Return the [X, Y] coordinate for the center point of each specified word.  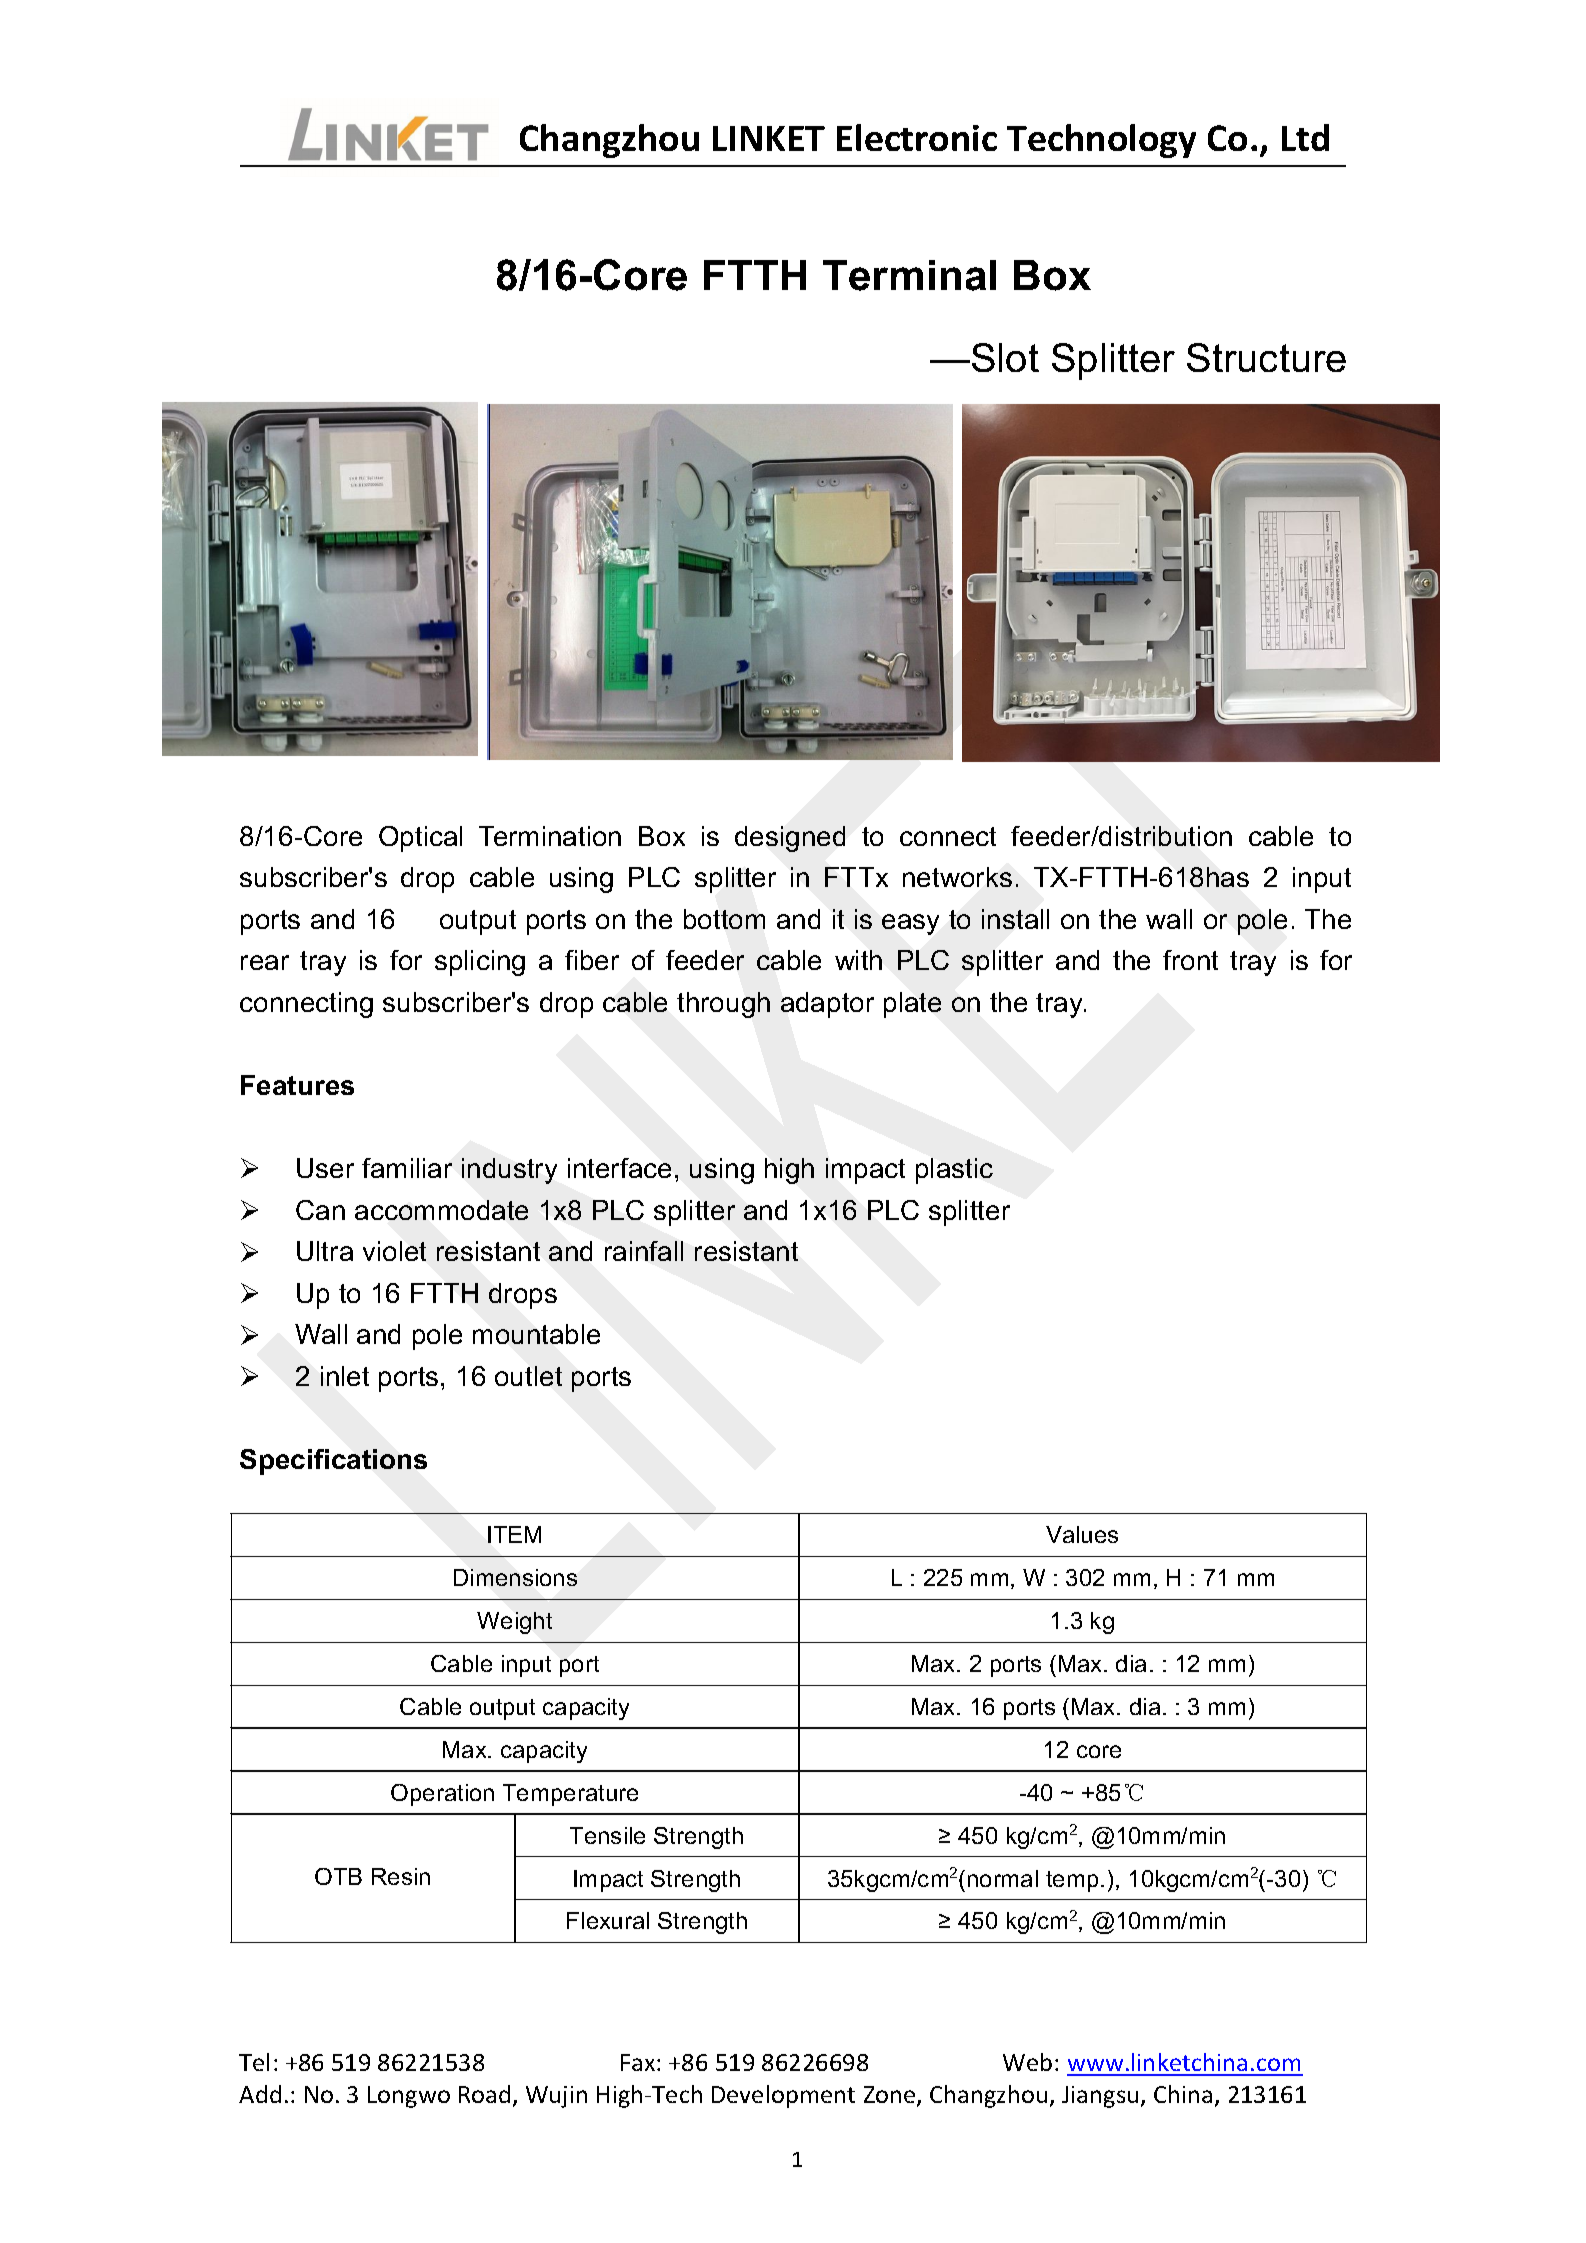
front [1190, 960]
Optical [420, 839]
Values [1082, 1534]
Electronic [917, 137]
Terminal [909, 275]
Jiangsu [1100, 2097]
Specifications [333, 1462]
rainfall [644, 1251]
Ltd [1305, 137]
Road [484, 2094]
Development [783, 2096]
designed [790, 839]
